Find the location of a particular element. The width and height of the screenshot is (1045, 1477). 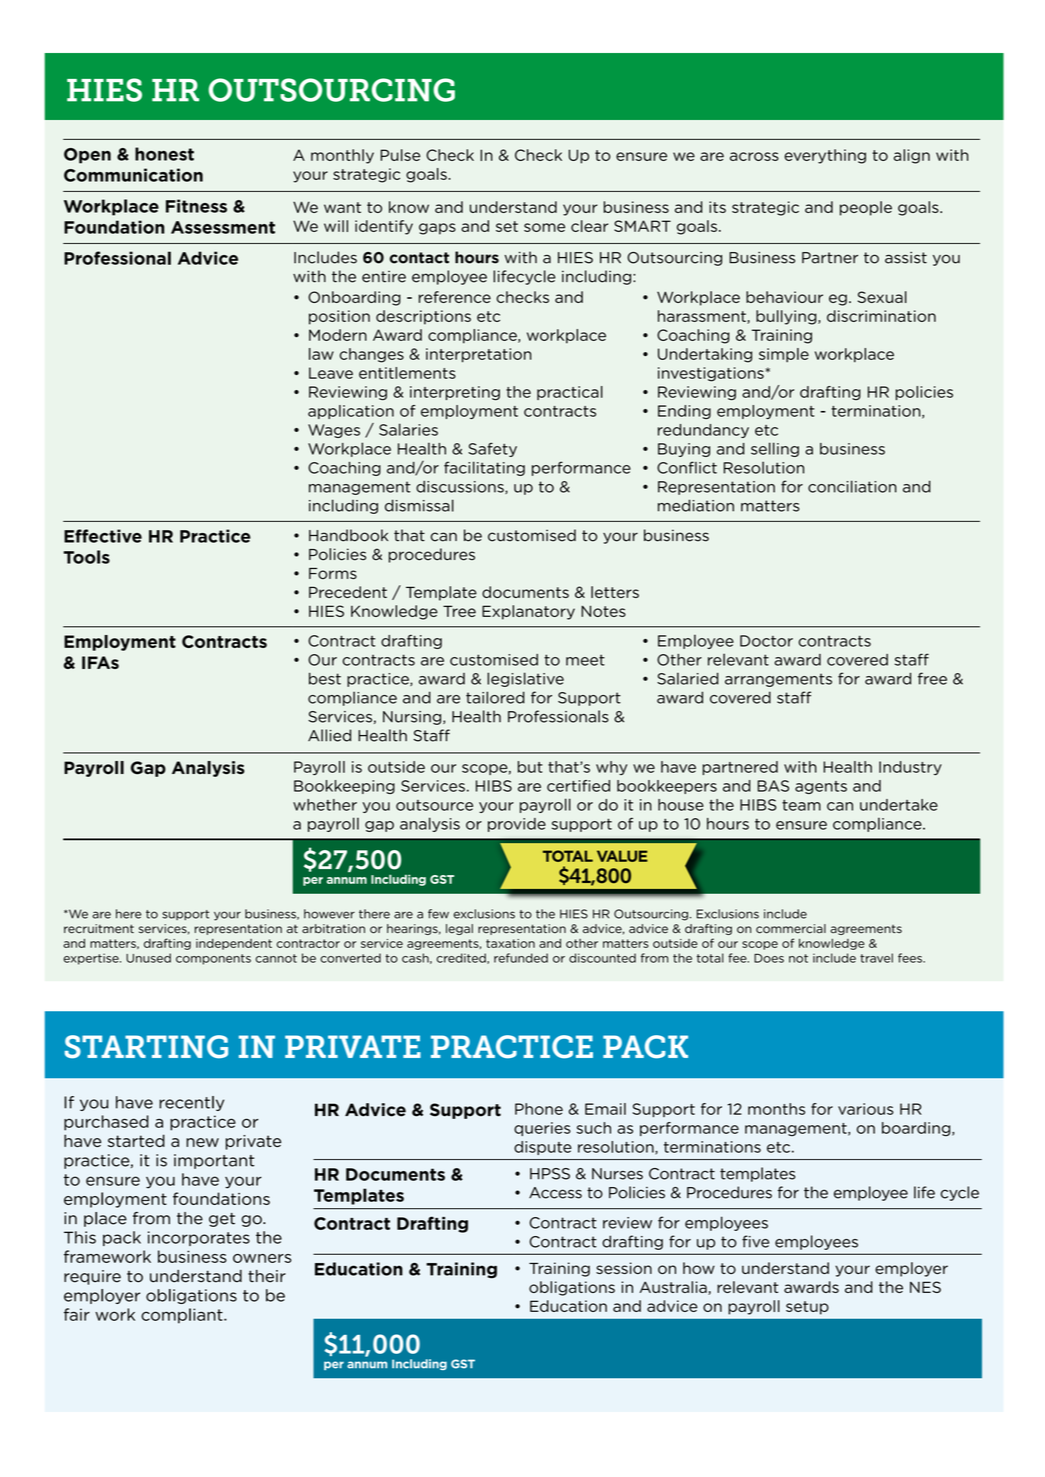

session is located at coordinates (624, 1268).
